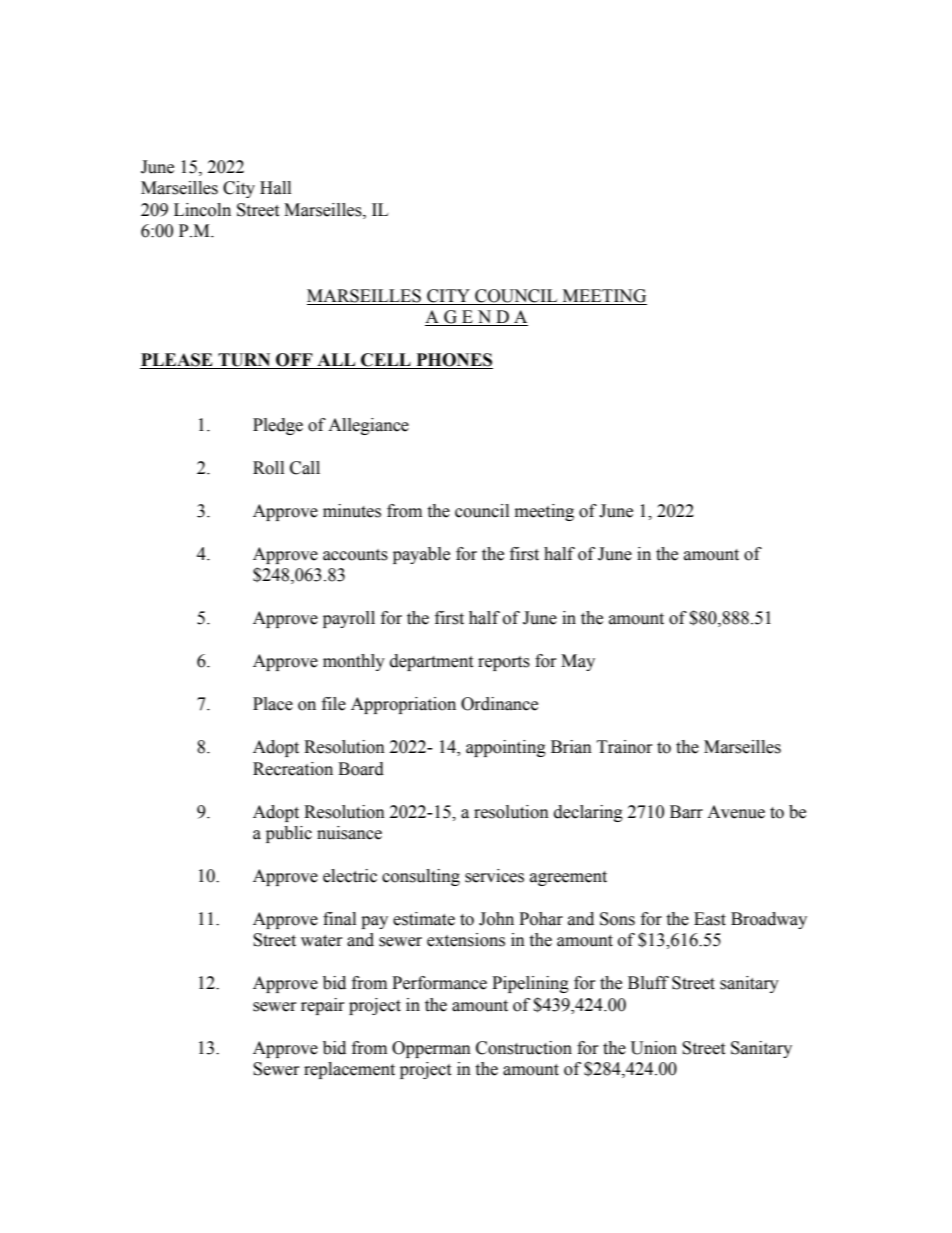 The height and width of the screenshot is (1233, 952). Describe the element at coordinates (453, 361) in the screenshot. I see `PHONES` at that location.
